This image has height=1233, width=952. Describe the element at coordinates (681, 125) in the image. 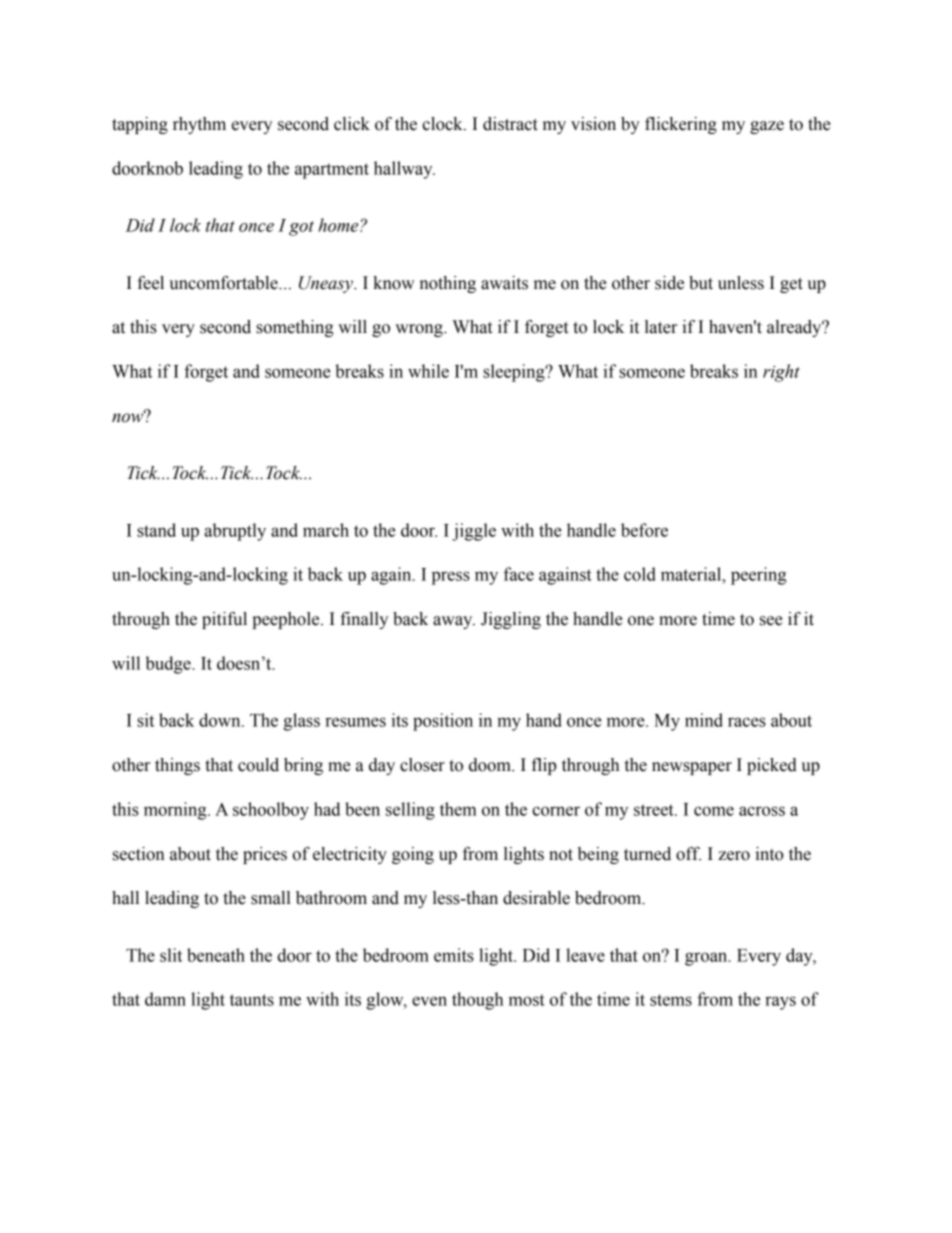

I see `flickering` at that location.
